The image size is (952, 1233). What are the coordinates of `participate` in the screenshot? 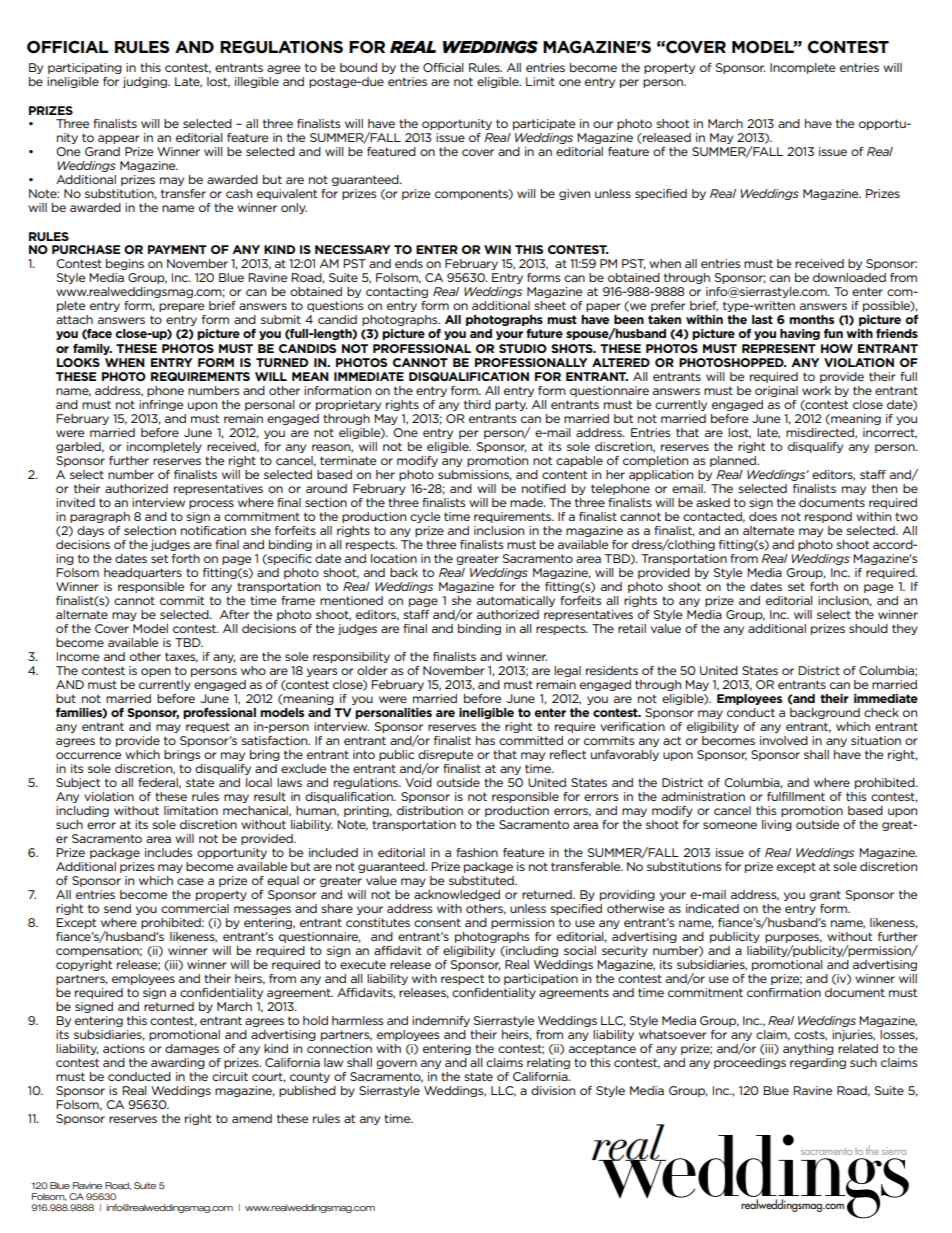 It's located at (544, 124).
